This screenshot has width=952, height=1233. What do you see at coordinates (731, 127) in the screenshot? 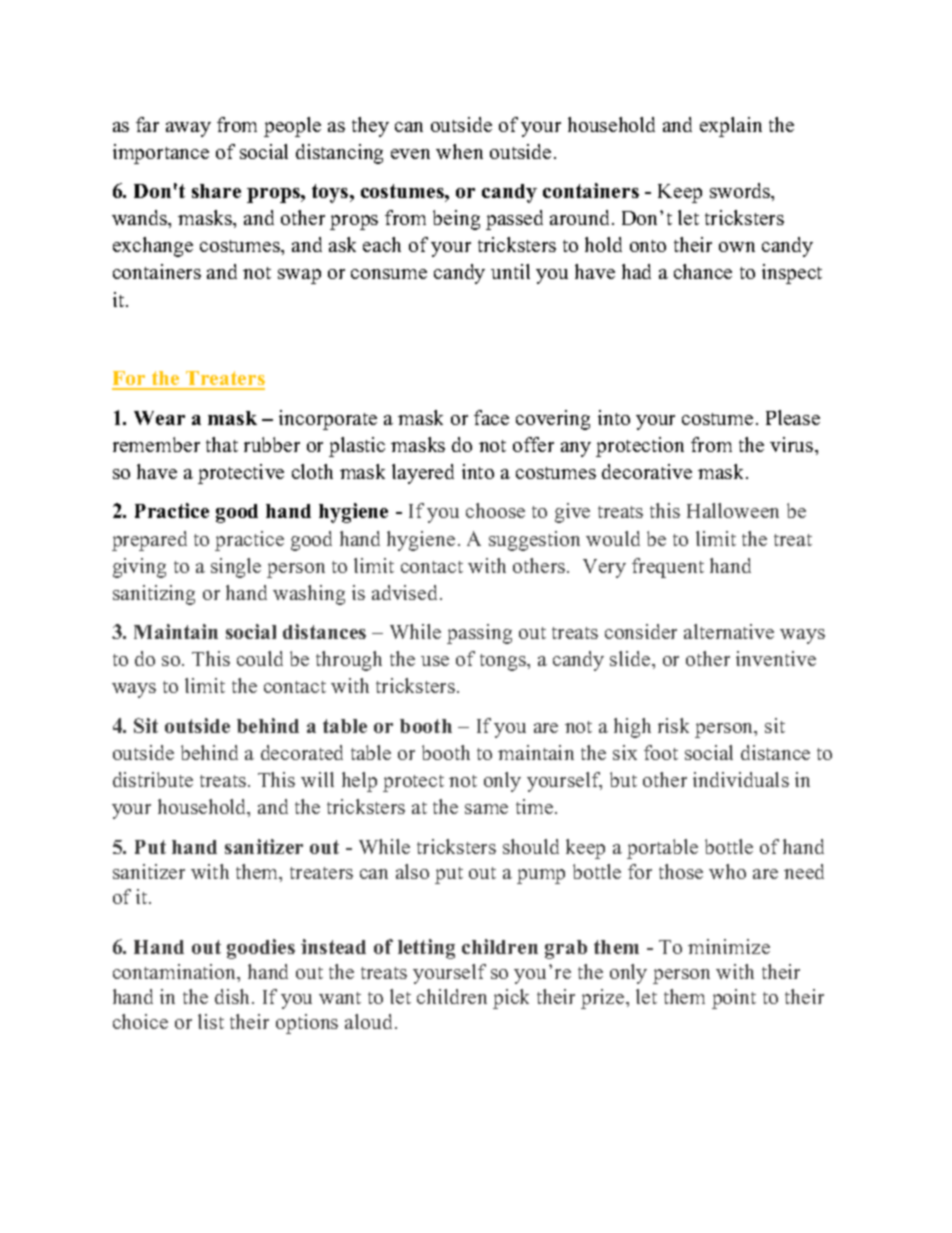
I see `explain` at bounding box center [731, 127].
